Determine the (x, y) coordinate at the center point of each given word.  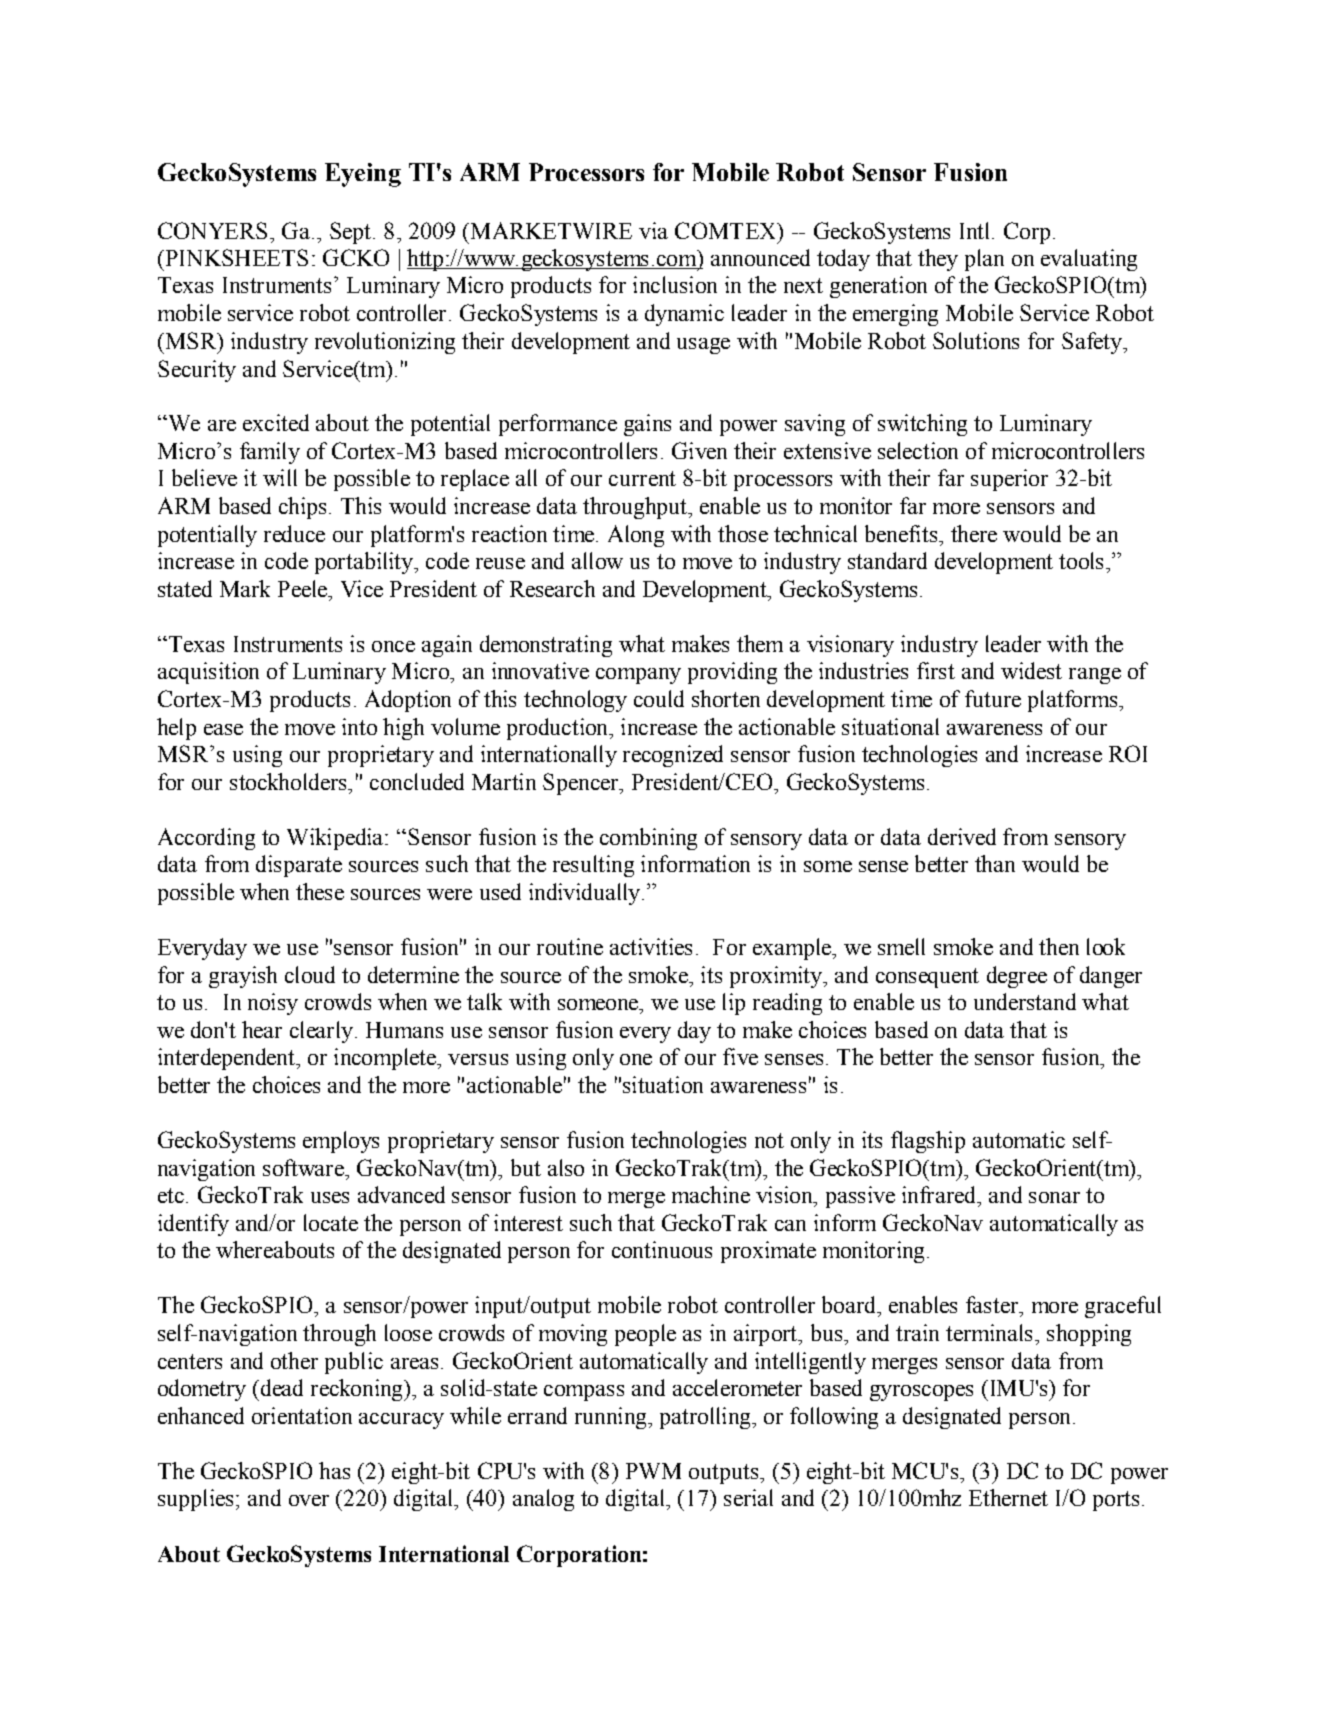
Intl (976, 230)
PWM (653, 1471)
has (334, 1470)
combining (648, 839)
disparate (299, 866)
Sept (350, 233)
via (653, 230)
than (995, 863)
